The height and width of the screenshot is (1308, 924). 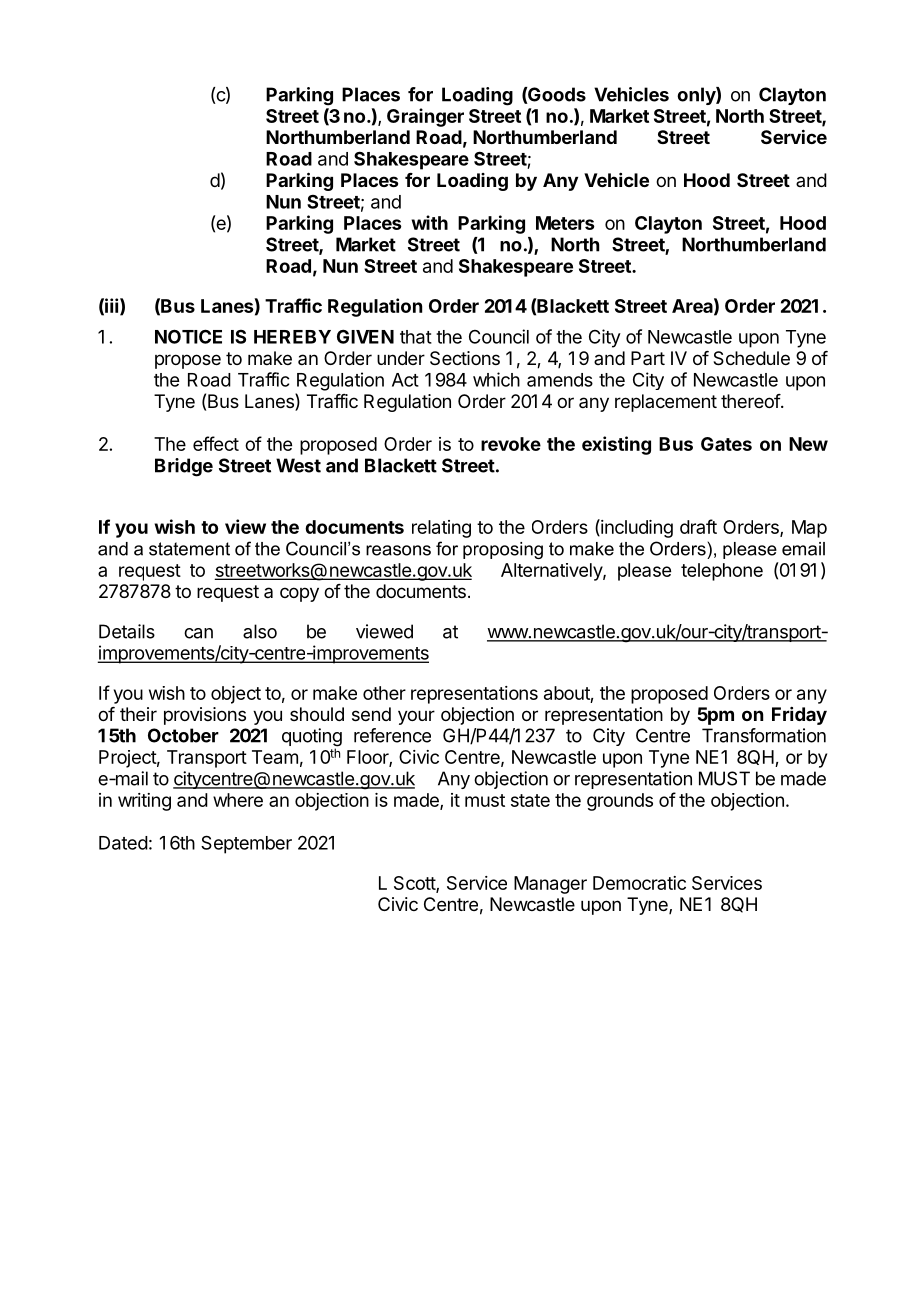 I want to click on Scott, so click(x=415, y=884).
